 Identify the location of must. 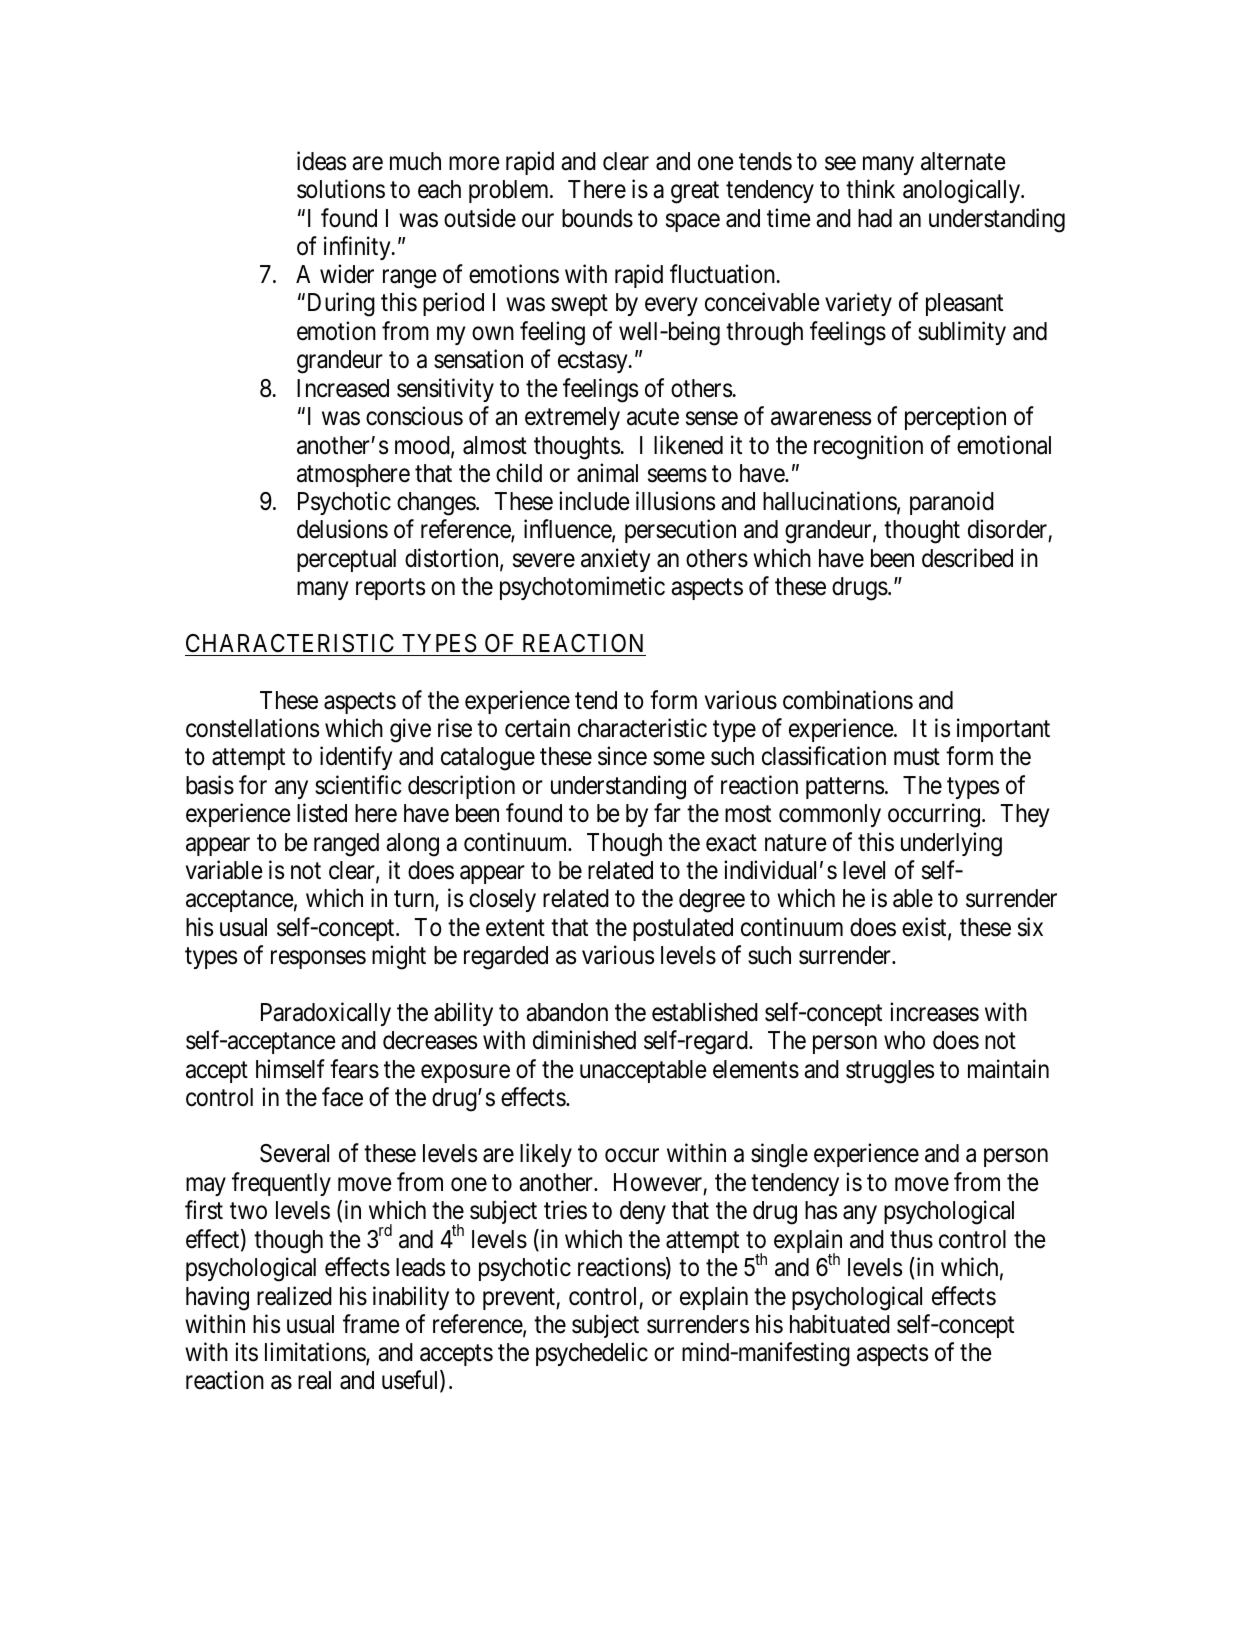
(917, 757).
